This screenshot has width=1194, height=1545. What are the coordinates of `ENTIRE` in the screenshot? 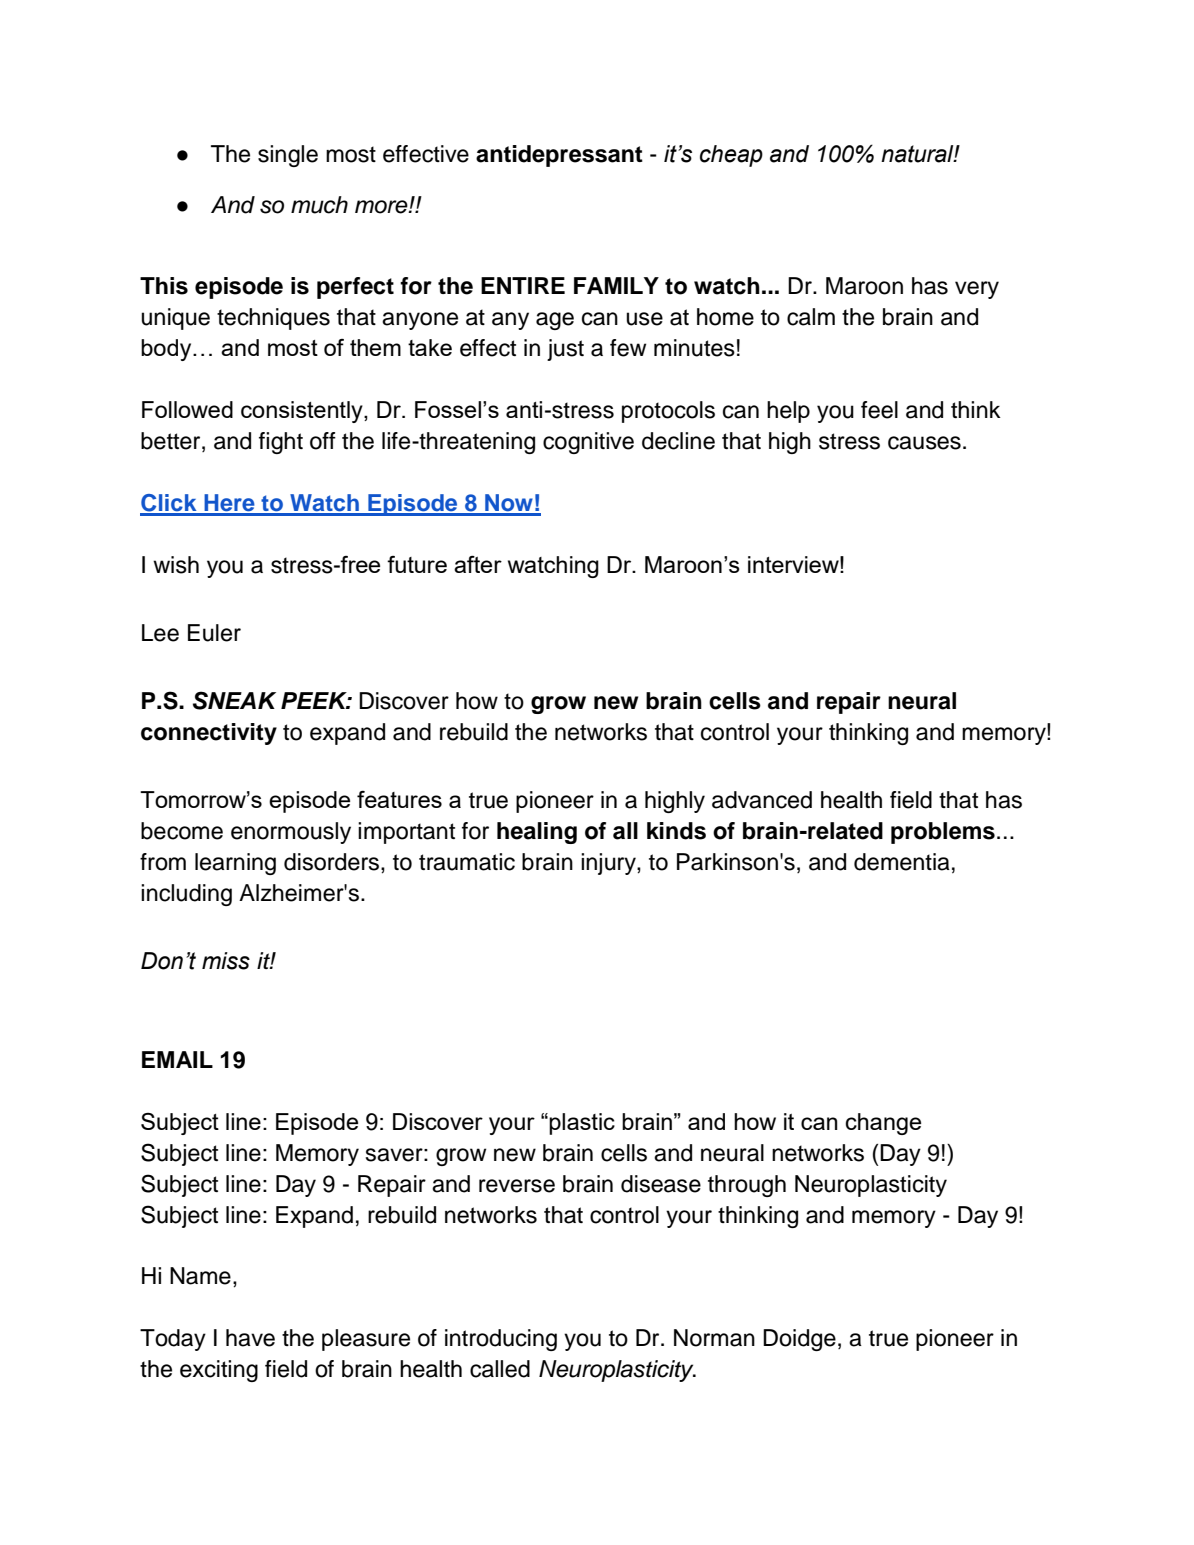 It's located at (523, 285).
